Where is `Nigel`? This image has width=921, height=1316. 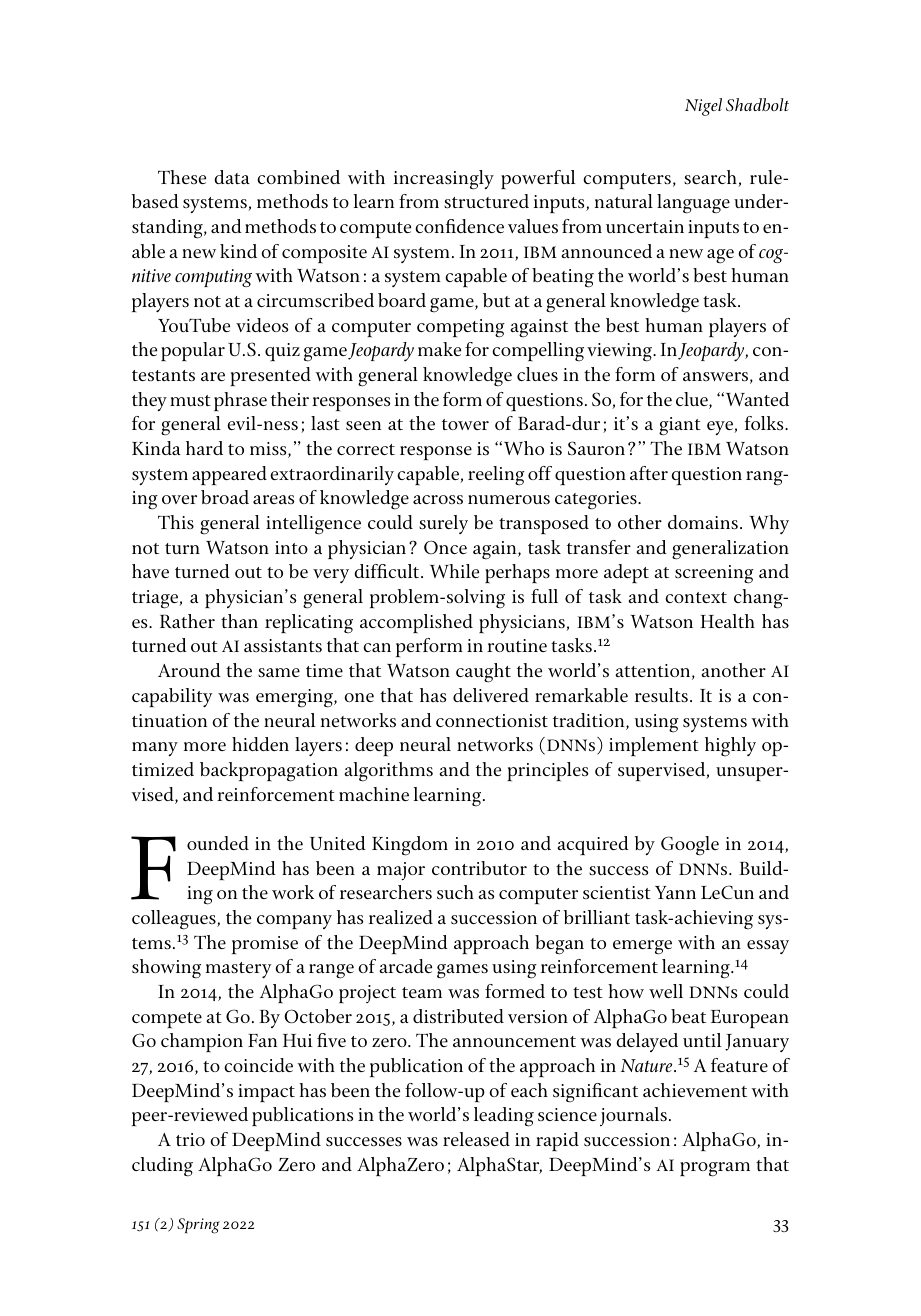 Nigel is located at coordinates (703, 107).
